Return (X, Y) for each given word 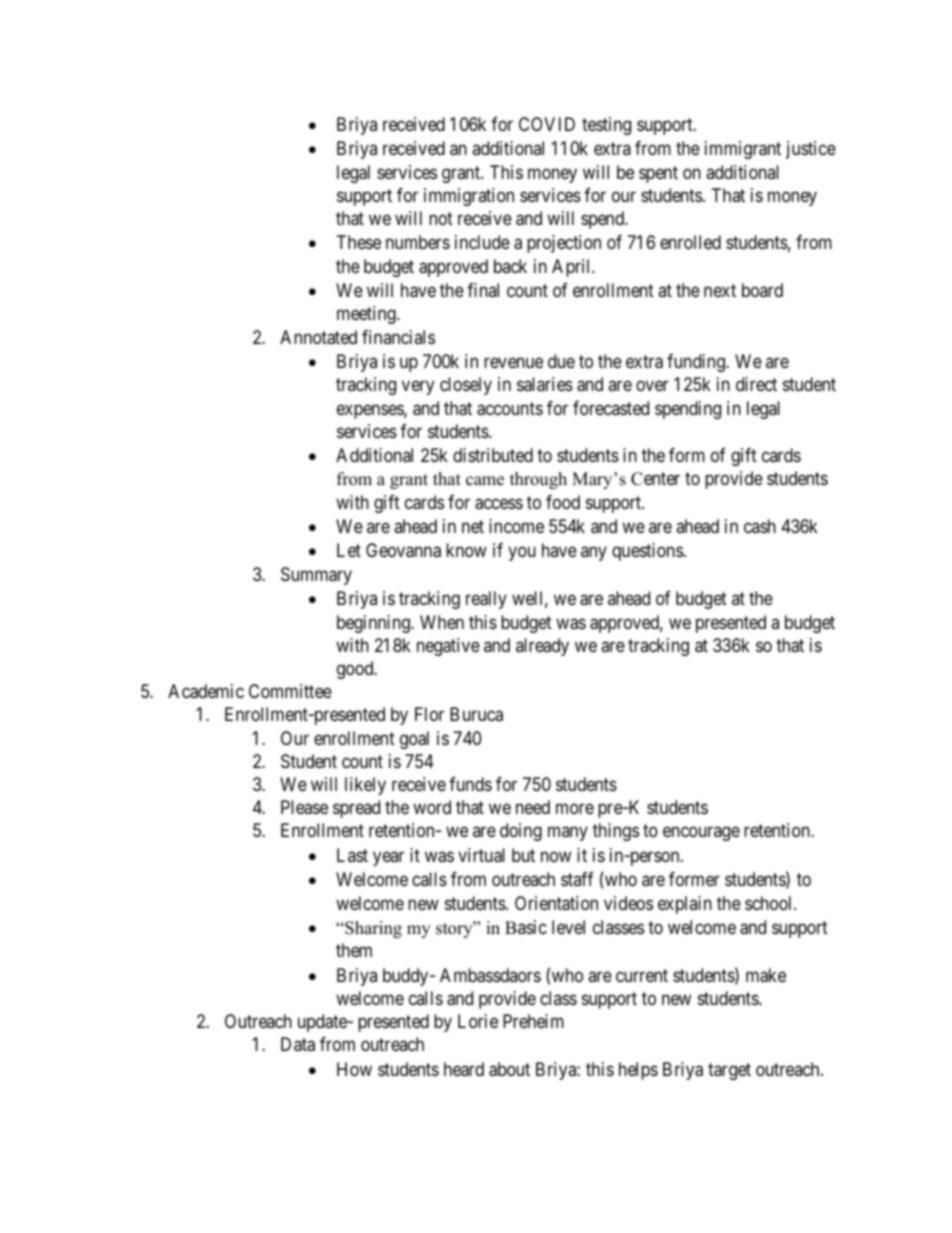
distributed (493, 455)
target (729, 1071)
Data (298, 1044)
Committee (290, 691)
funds (470, 784)
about (509, 1069)
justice (811, 150)
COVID (547, 124)
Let (349, 550)
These (359, 242)
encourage (701, 834)
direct (756, 384)
